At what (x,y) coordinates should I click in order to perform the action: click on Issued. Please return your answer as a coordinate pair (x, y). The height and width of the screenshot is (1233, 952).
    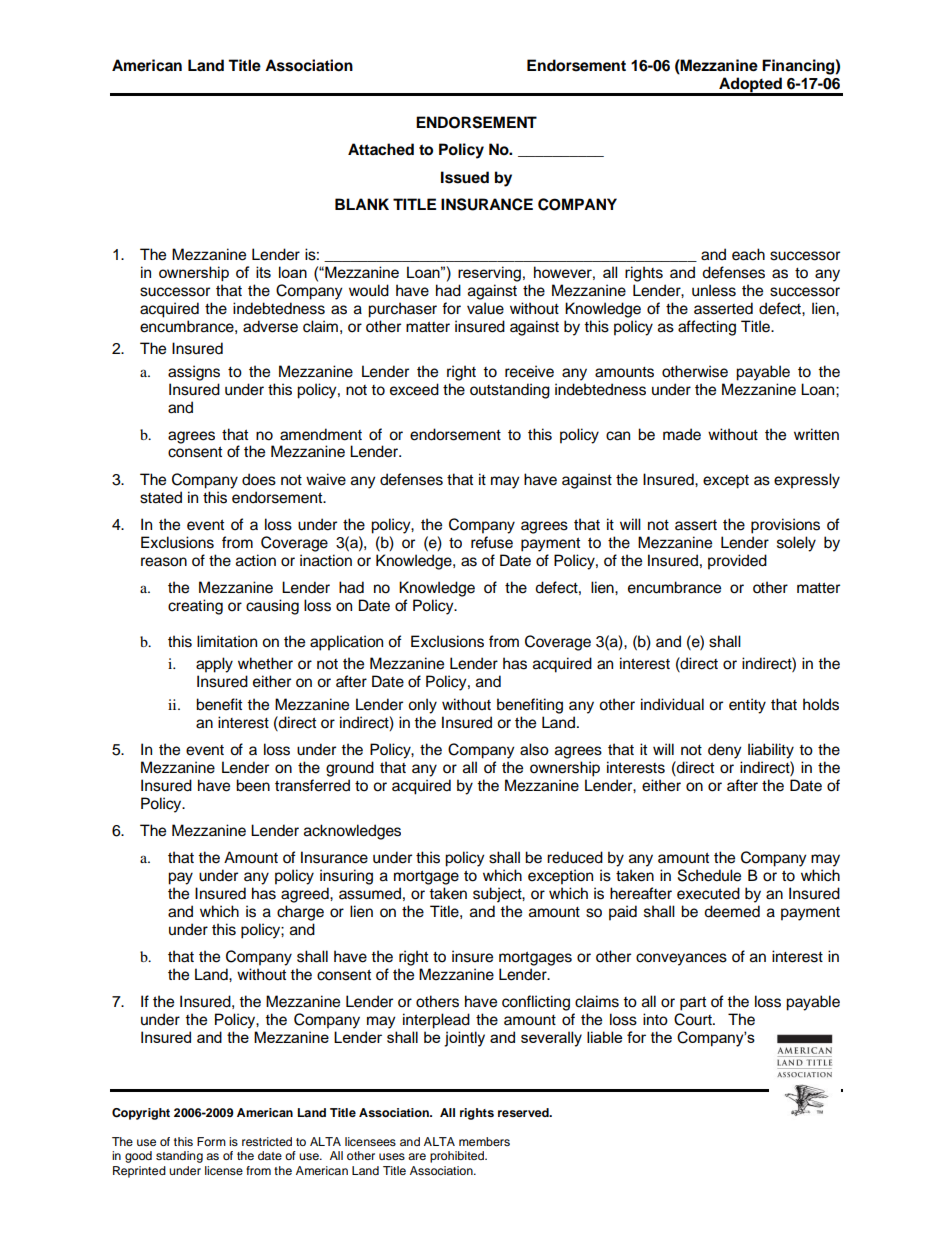
    Looking at the image, I should click on (465, 177).
